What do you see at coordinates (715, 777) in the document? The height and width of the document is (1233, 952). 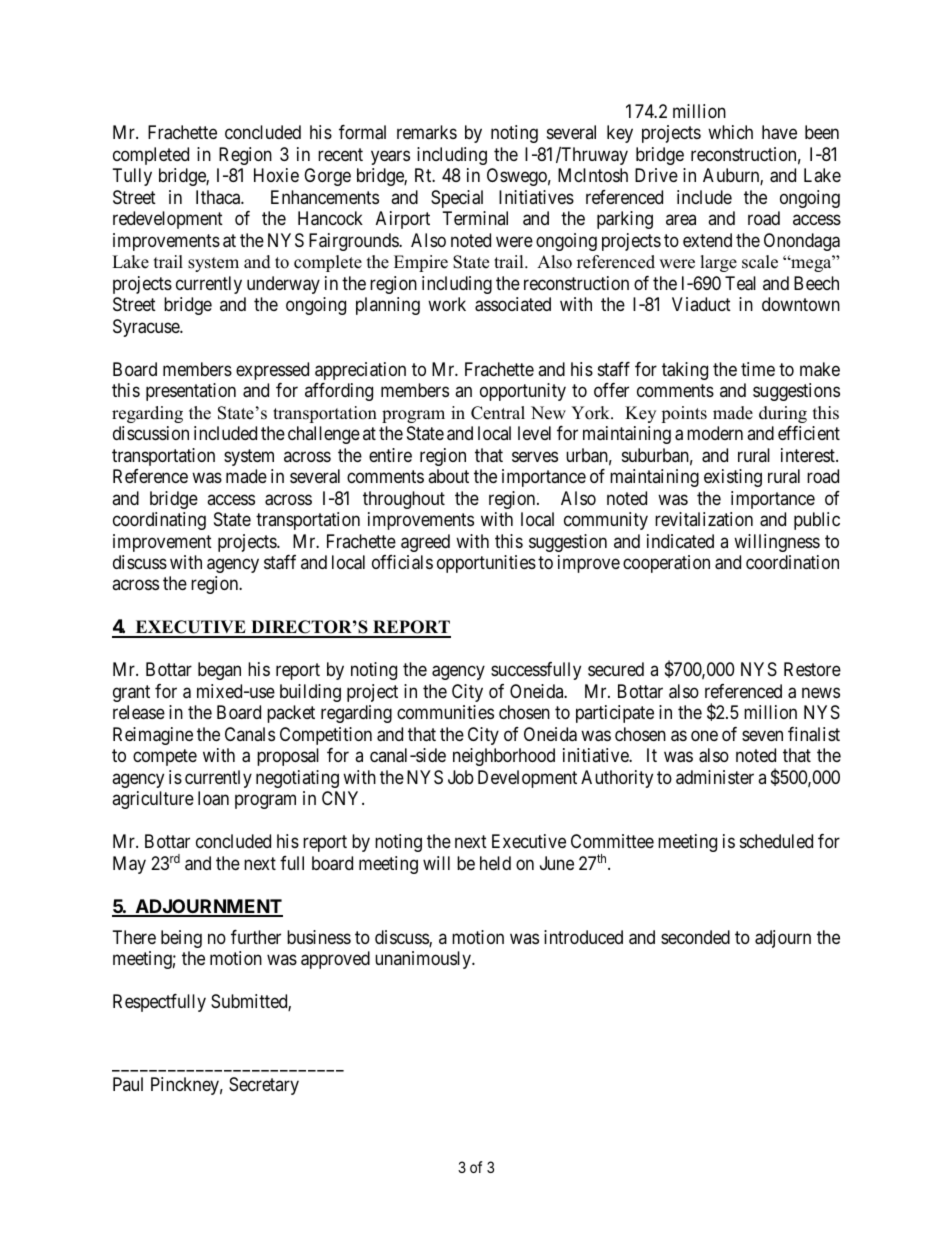 I see `administer` at bounding box center [715, 777].
